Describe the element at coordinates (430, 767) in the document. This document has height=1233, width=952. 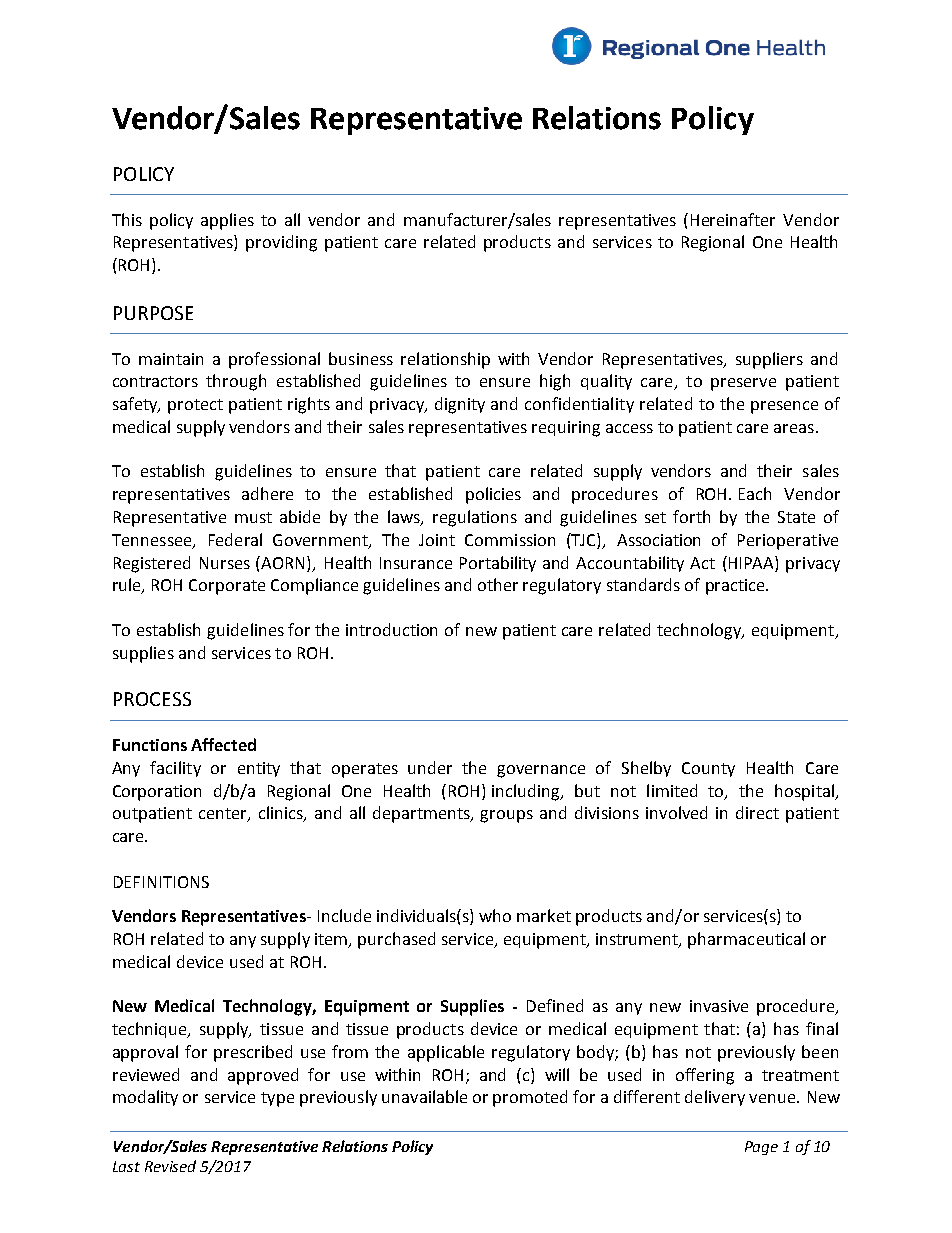
I see `under` at that location.
